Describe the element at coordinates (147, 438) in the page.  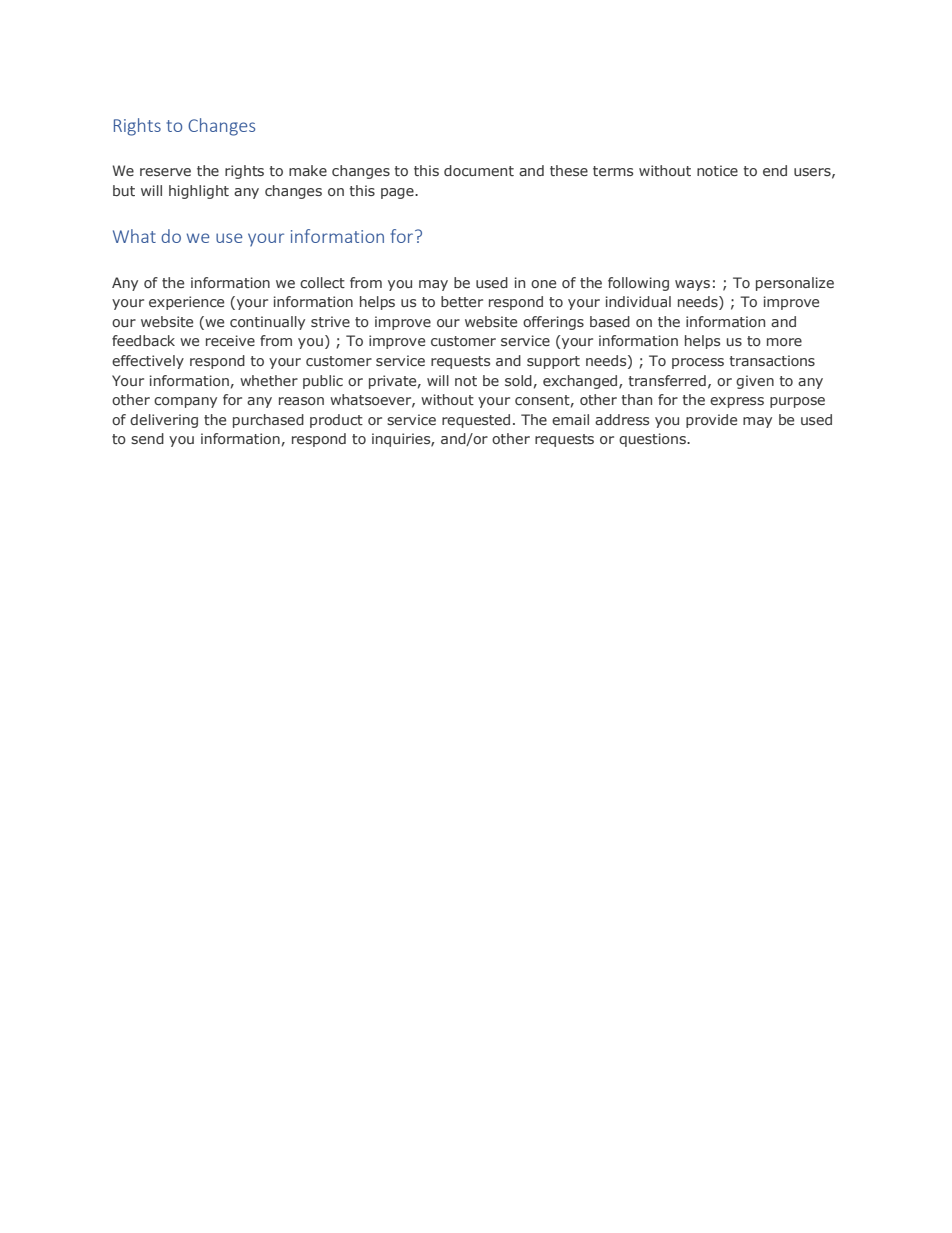
I see `send` at that location.
